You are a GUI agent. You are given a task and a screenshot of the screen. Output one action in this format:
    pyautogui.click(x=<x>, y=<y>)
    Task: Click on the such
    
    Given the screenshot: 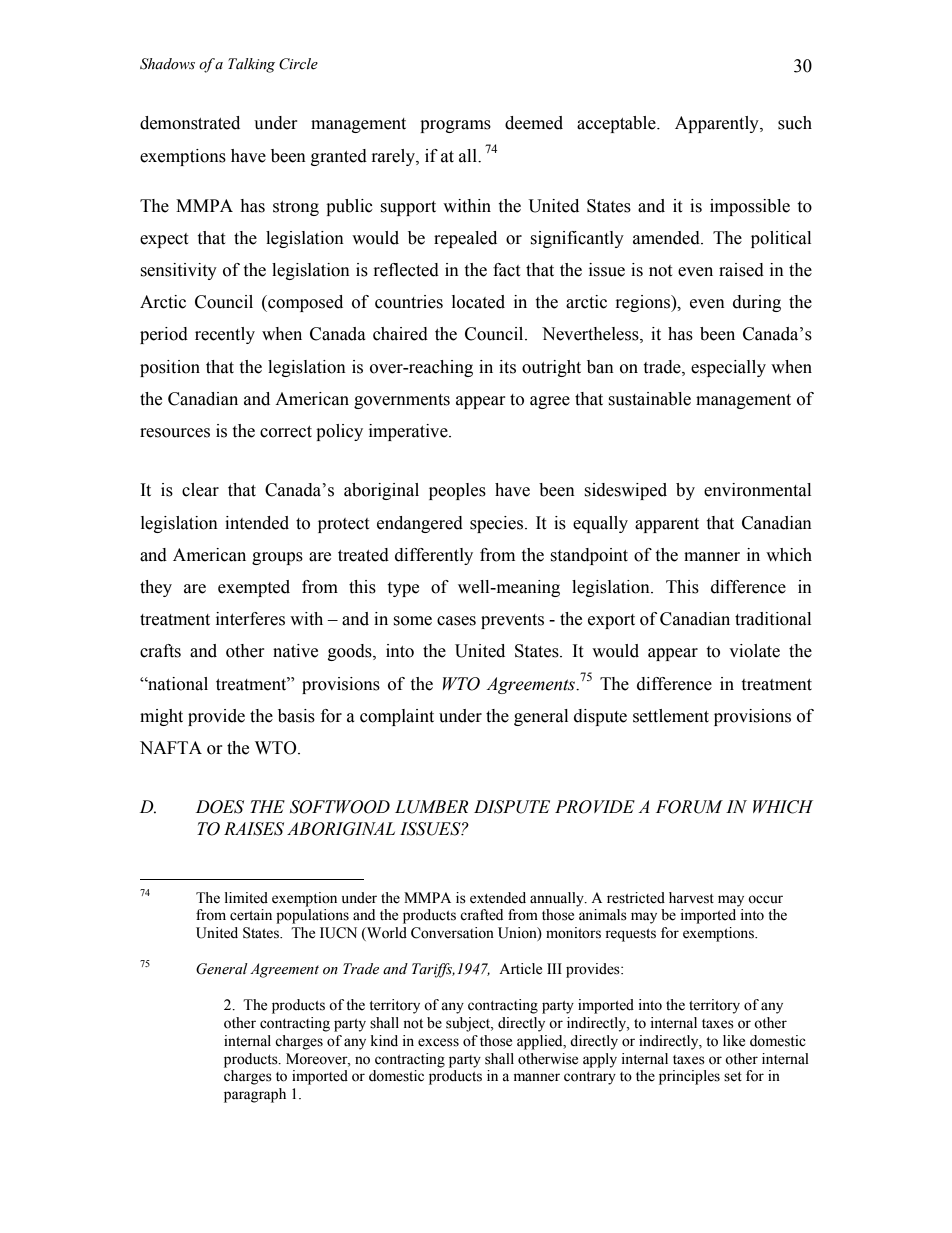 What is the action you would take?
    pyautogui.click(x=795, y=123)
